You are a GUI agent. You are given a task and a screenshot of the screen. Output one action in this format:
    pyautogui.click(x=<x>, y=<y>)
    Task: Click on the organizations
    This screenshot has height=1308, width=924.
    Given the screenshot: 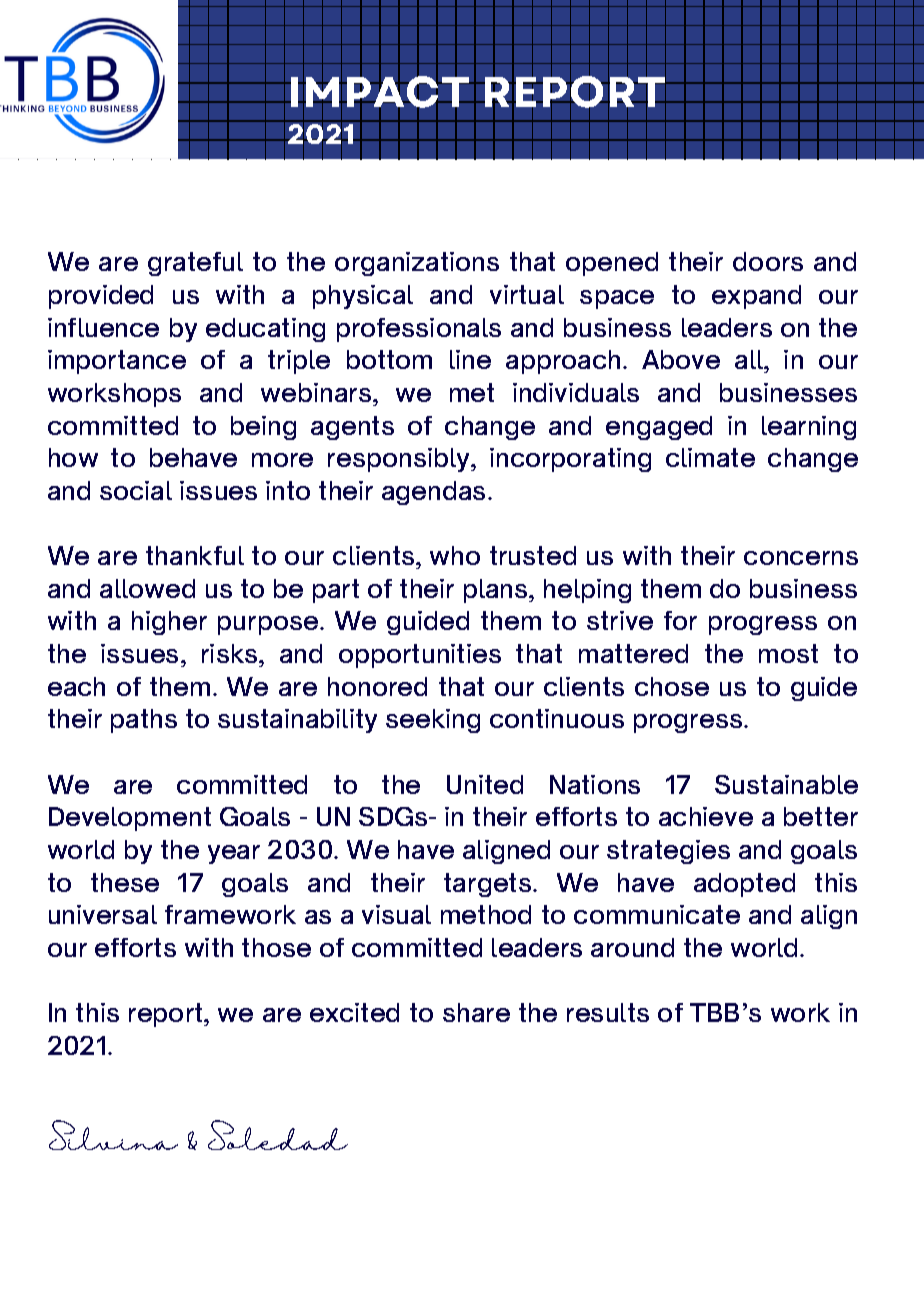 What is the action you would take?
    pyautogui.click(x=417, y=264)
